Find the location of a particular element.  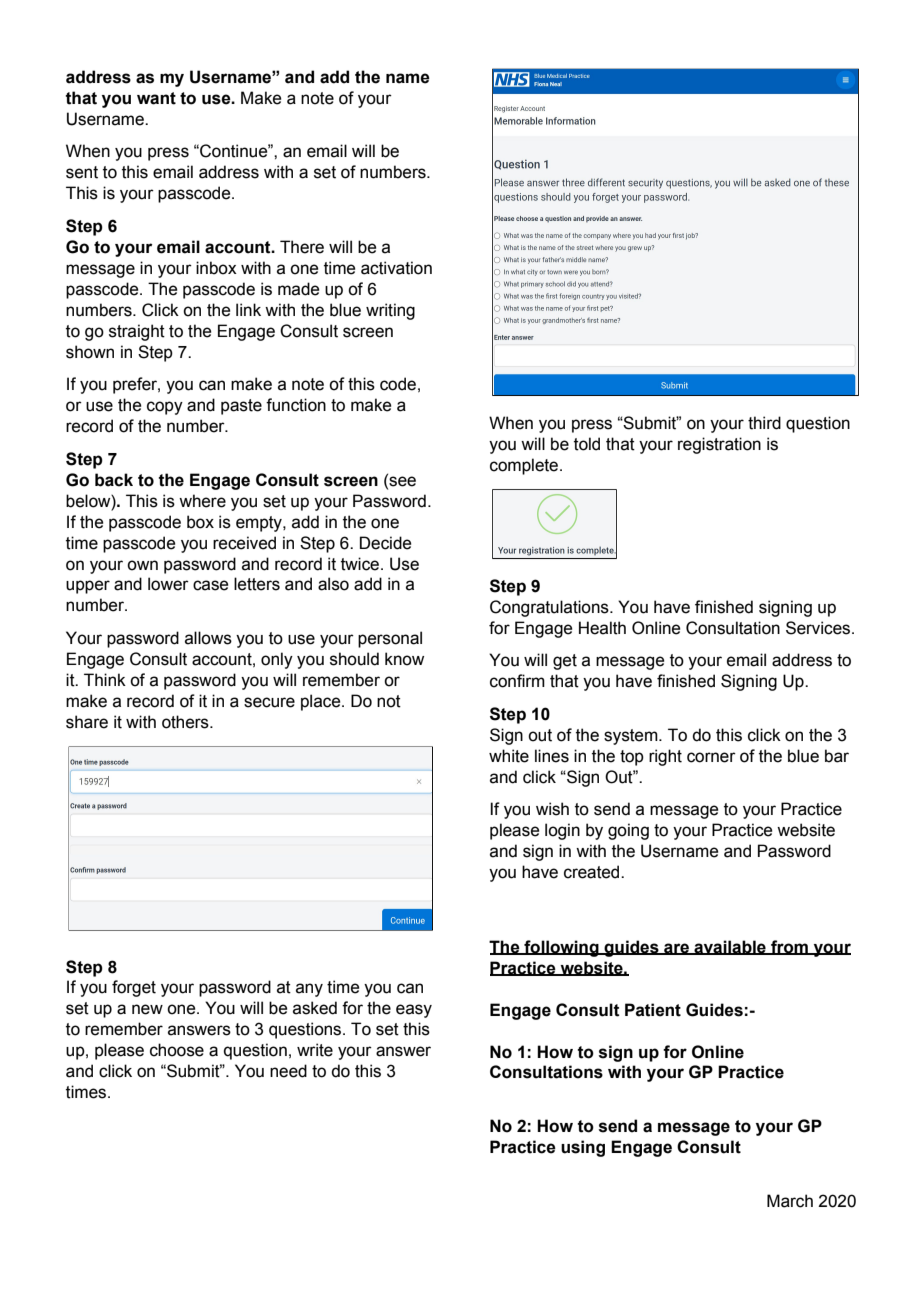

complete is located at coordinates (525, 466).
